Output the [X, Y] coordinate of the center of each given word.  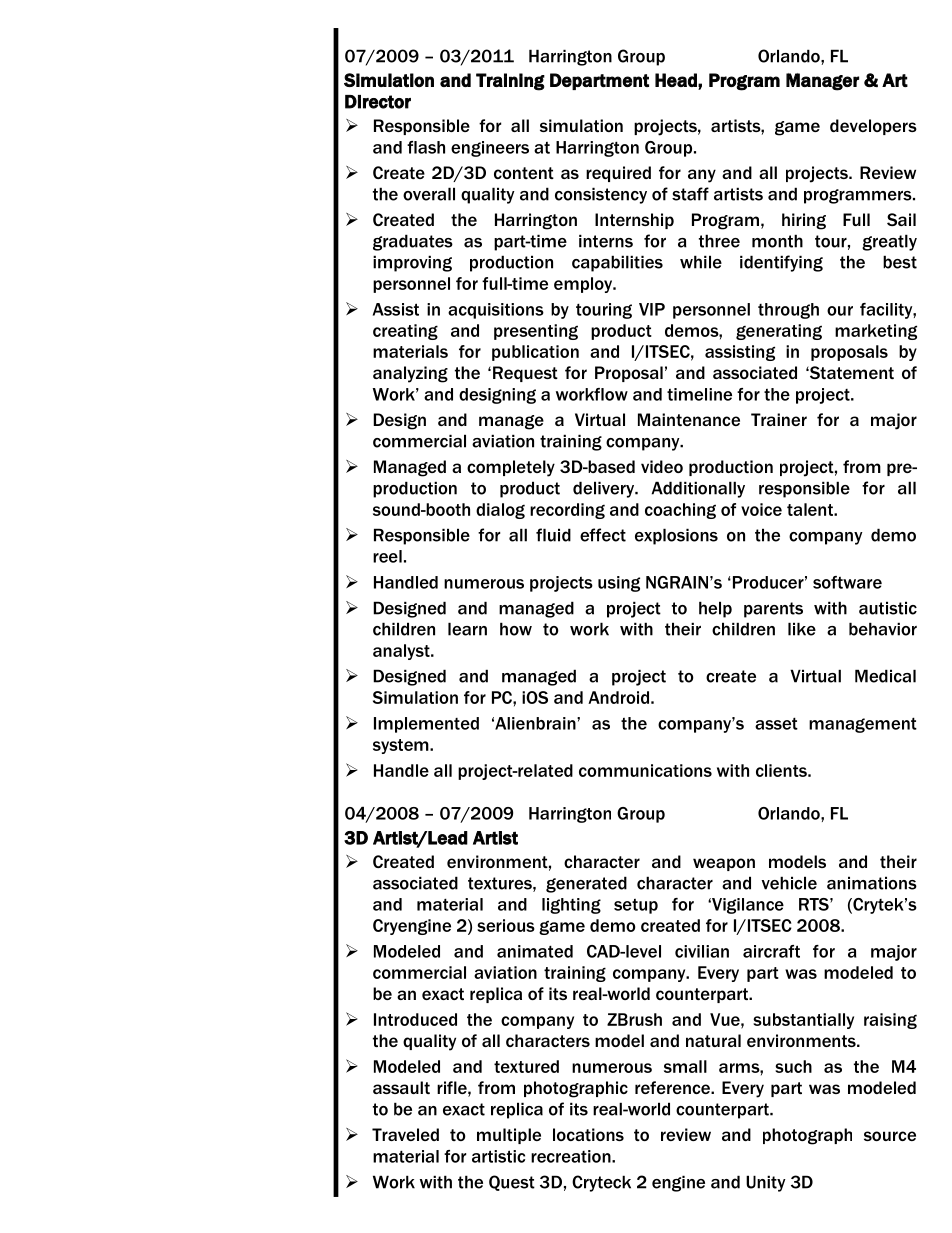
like [802, 629]
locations [588, 1134]
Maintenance [689, 419]
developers [873, 127]
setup [636, 906]
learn [467, 629]
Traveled [405, 1134]
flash [426, 147]
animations [872, 883]
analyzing [410, 374]
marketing [876, 332]
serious [506, 925]
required [618, 174]
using [619, 584]
